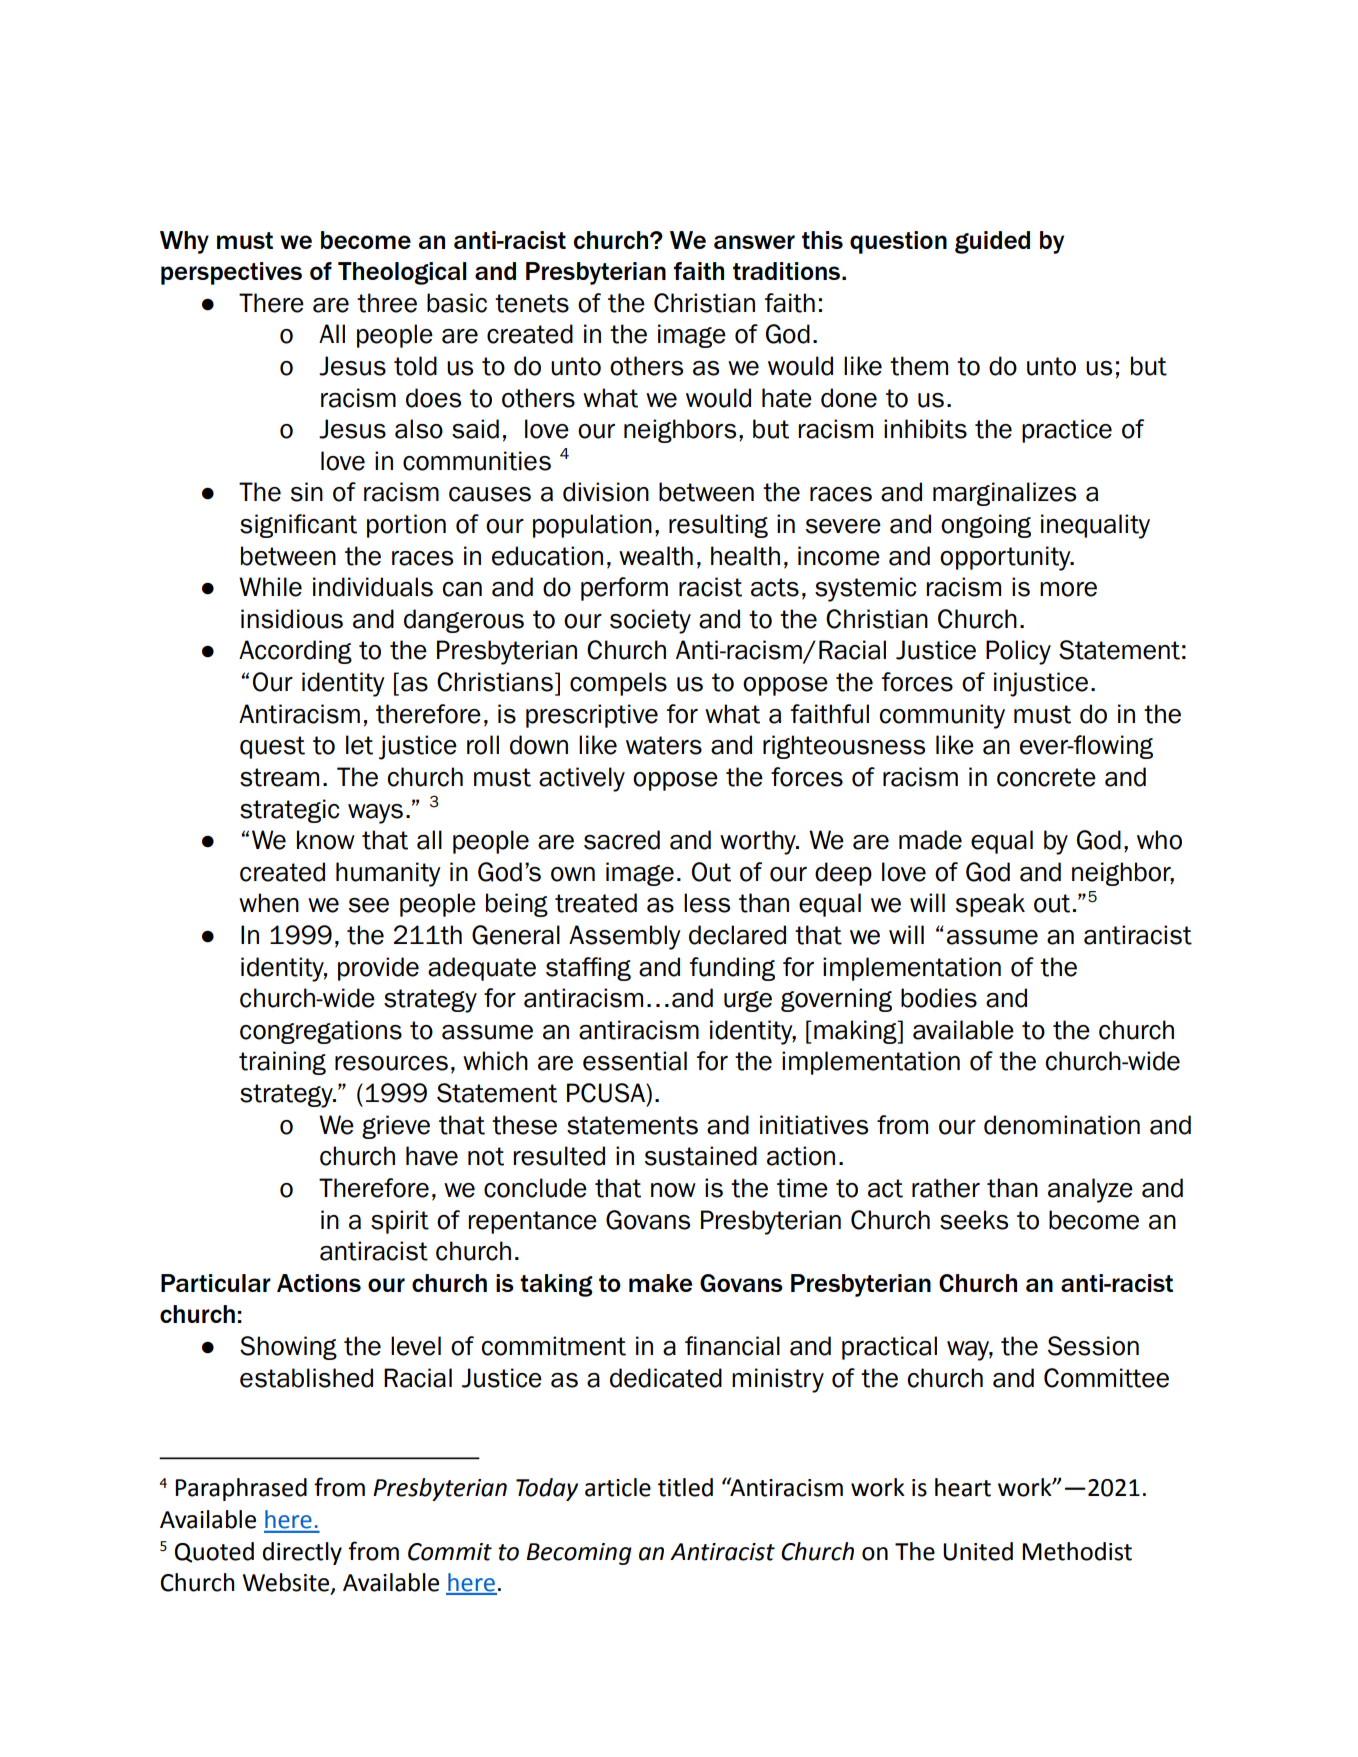  What do you see at coordinates (1093, 1346) in the image?
I see `Session` at bounding box center [1093, 1346].
